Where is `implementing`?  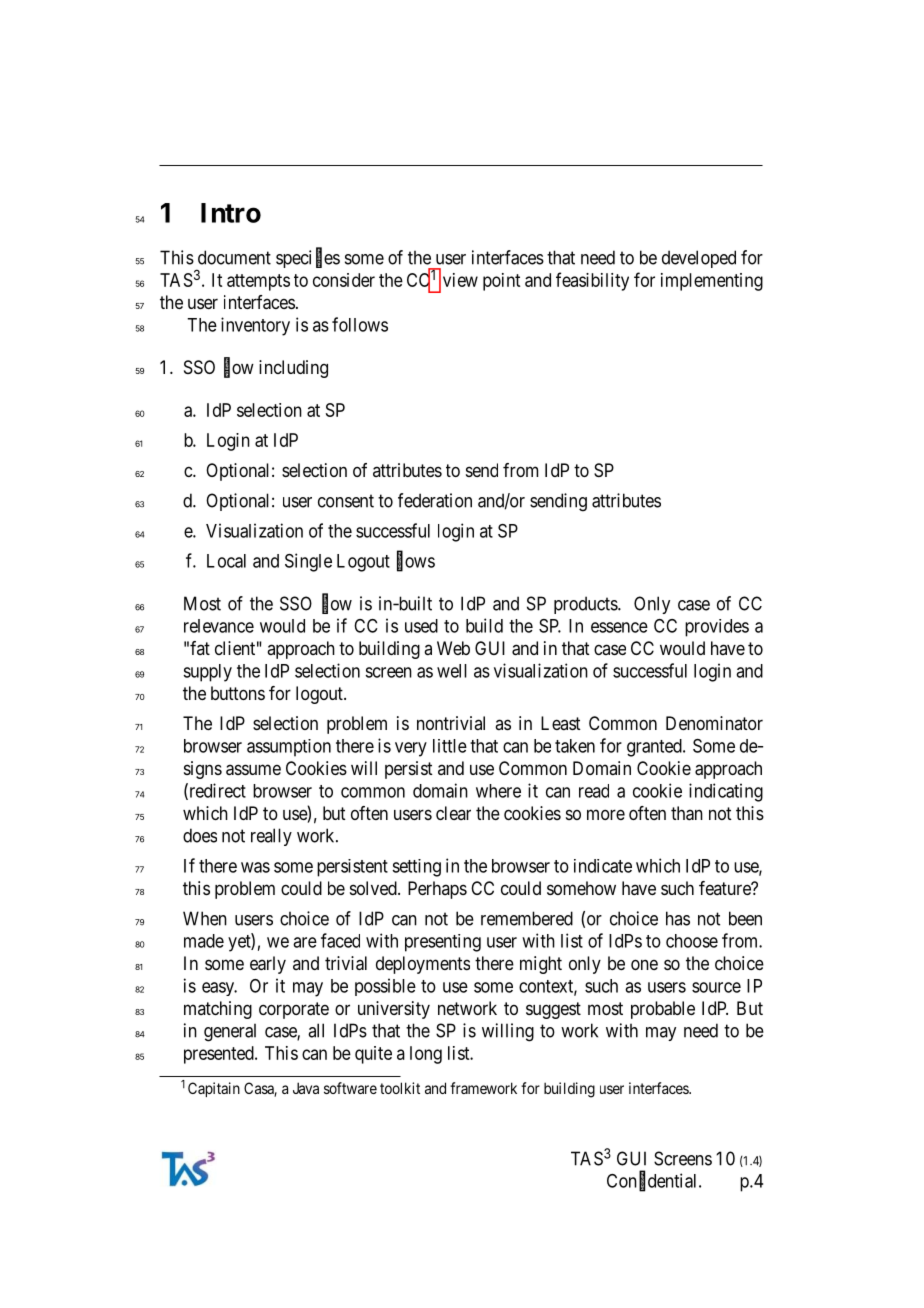
implementing is located at coordinates (712, 282).
